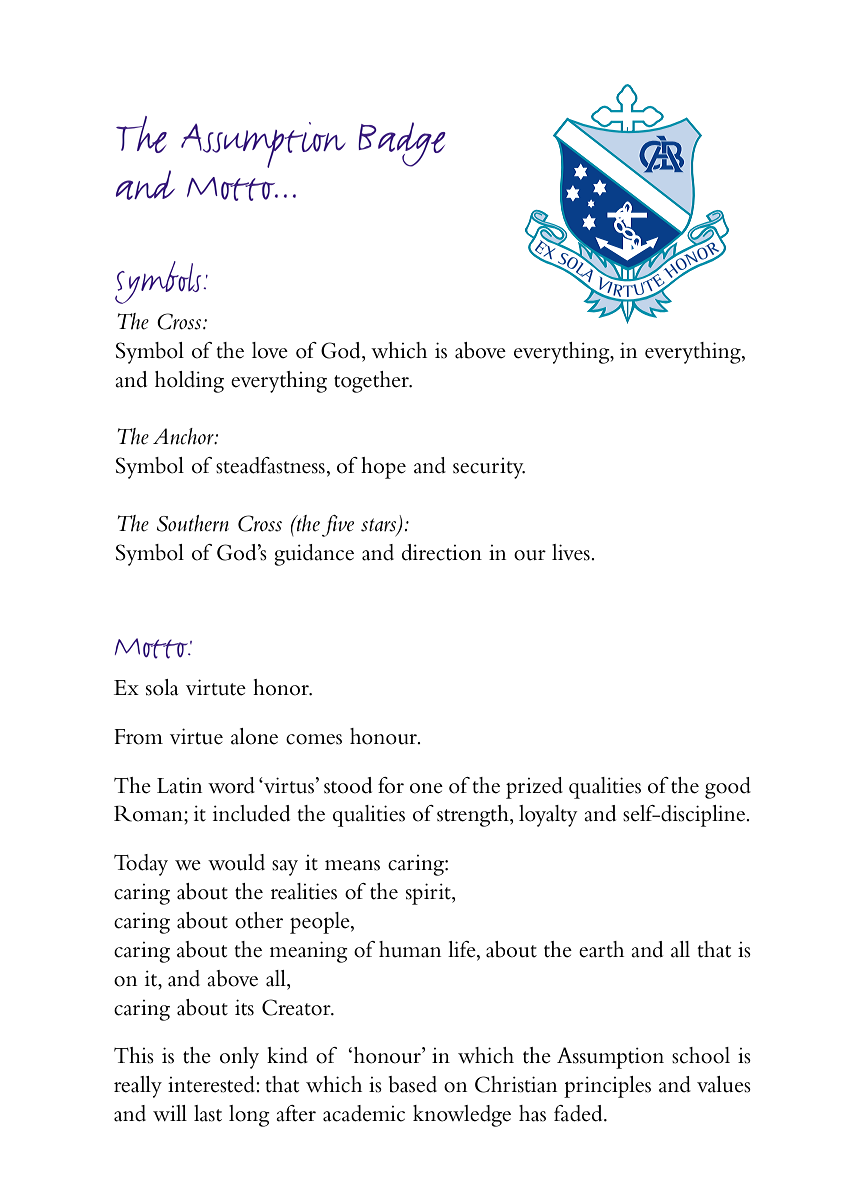 The image size is (842, 1194). I want to click on lives, so click(572, 552).
